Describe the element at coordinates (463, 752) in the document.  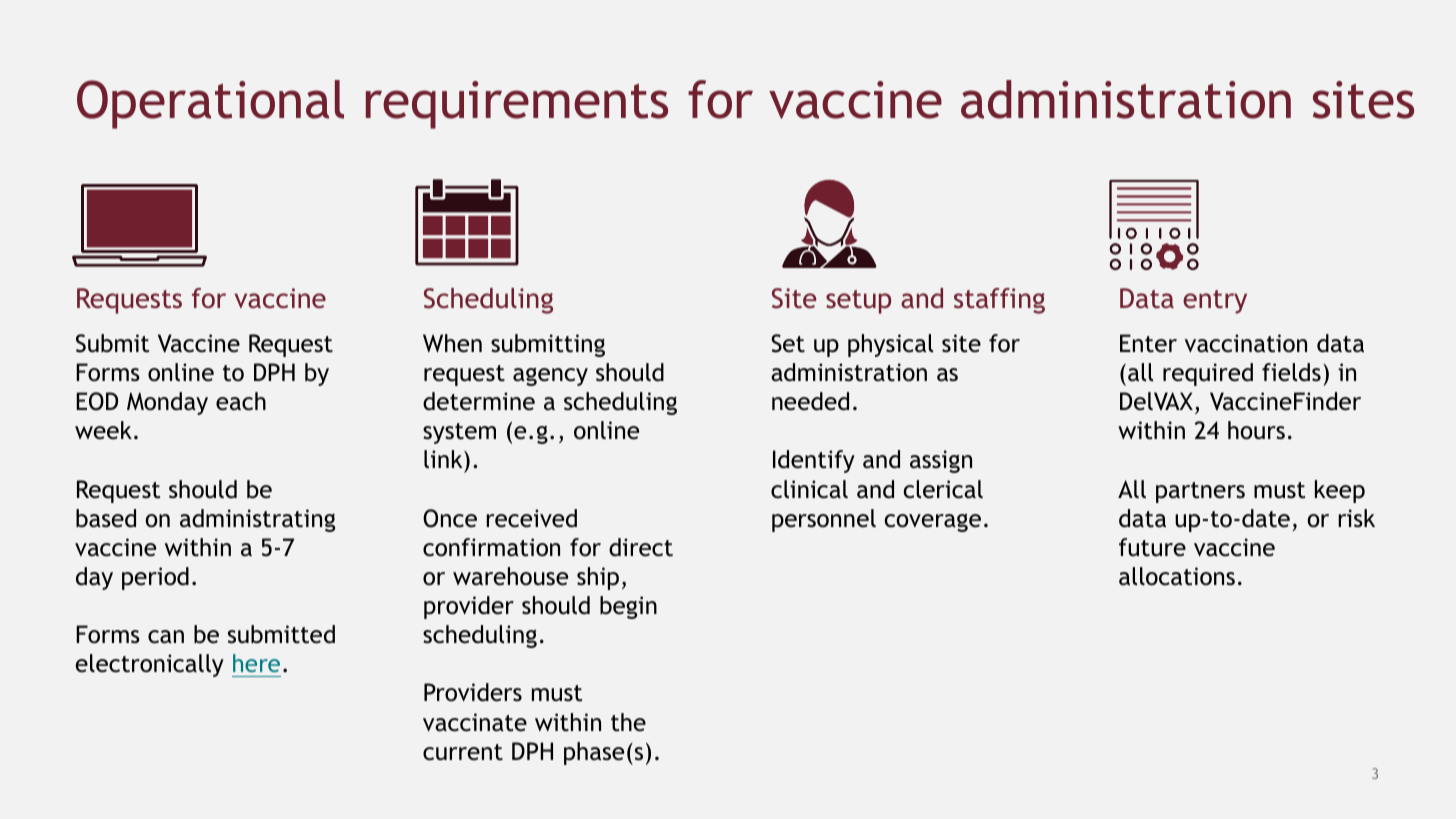
I see `current` at that location.
